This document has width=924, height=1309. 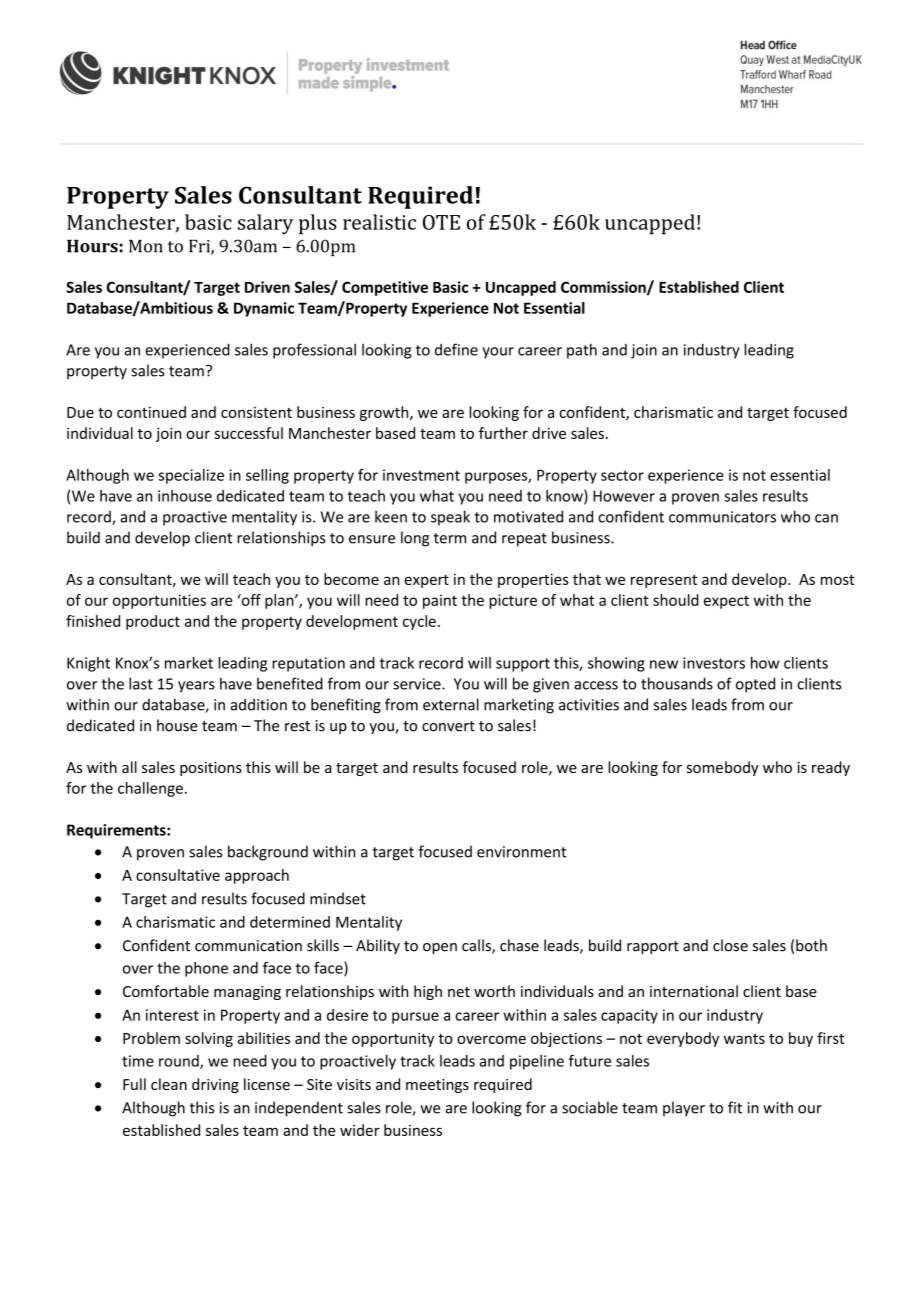 What do you see at coordinates (211, 769) in the document?
I see `positions` at bounding box center [211, 769].
